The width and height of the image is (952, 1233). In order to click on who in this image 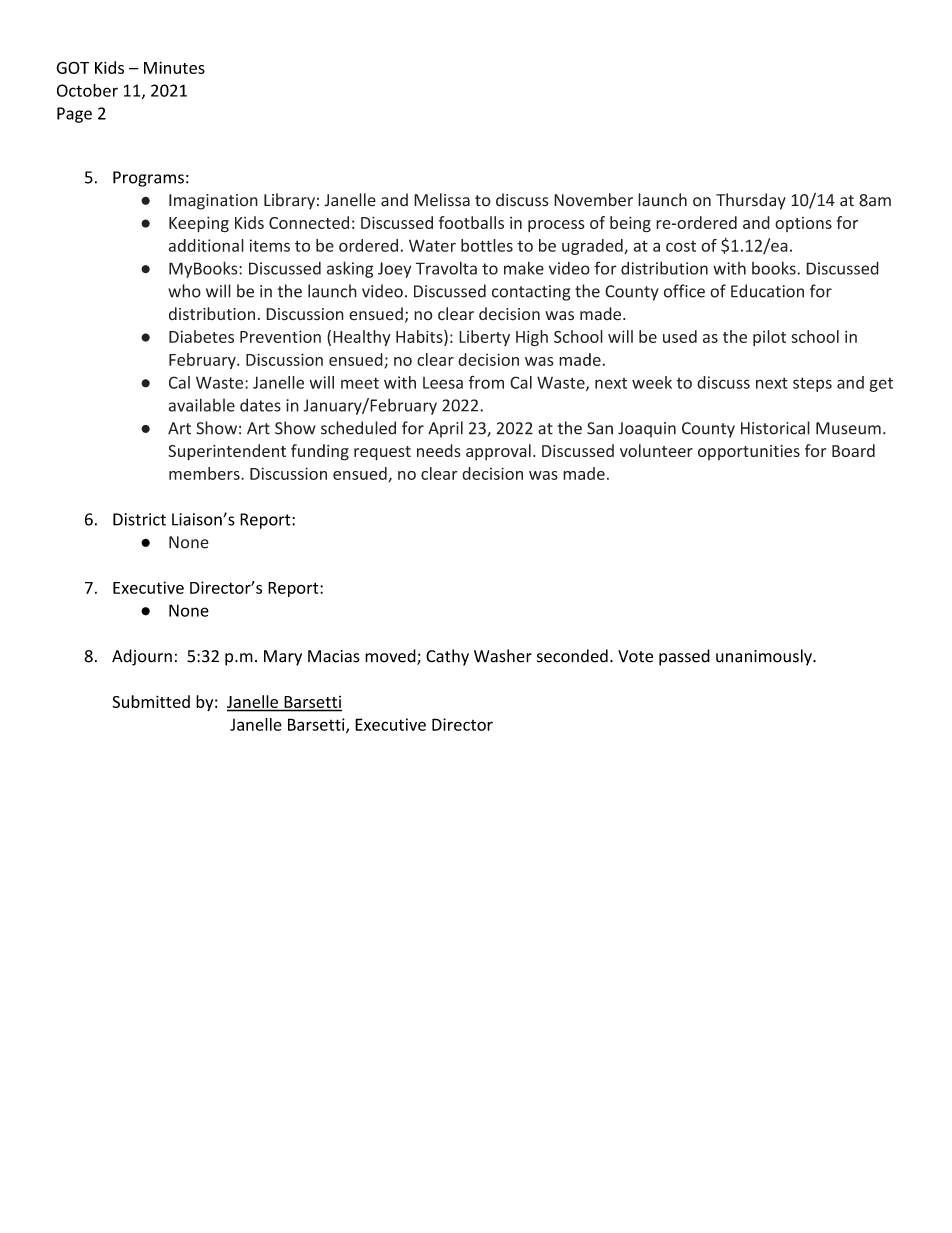, I will do `click(184, 291)`.
